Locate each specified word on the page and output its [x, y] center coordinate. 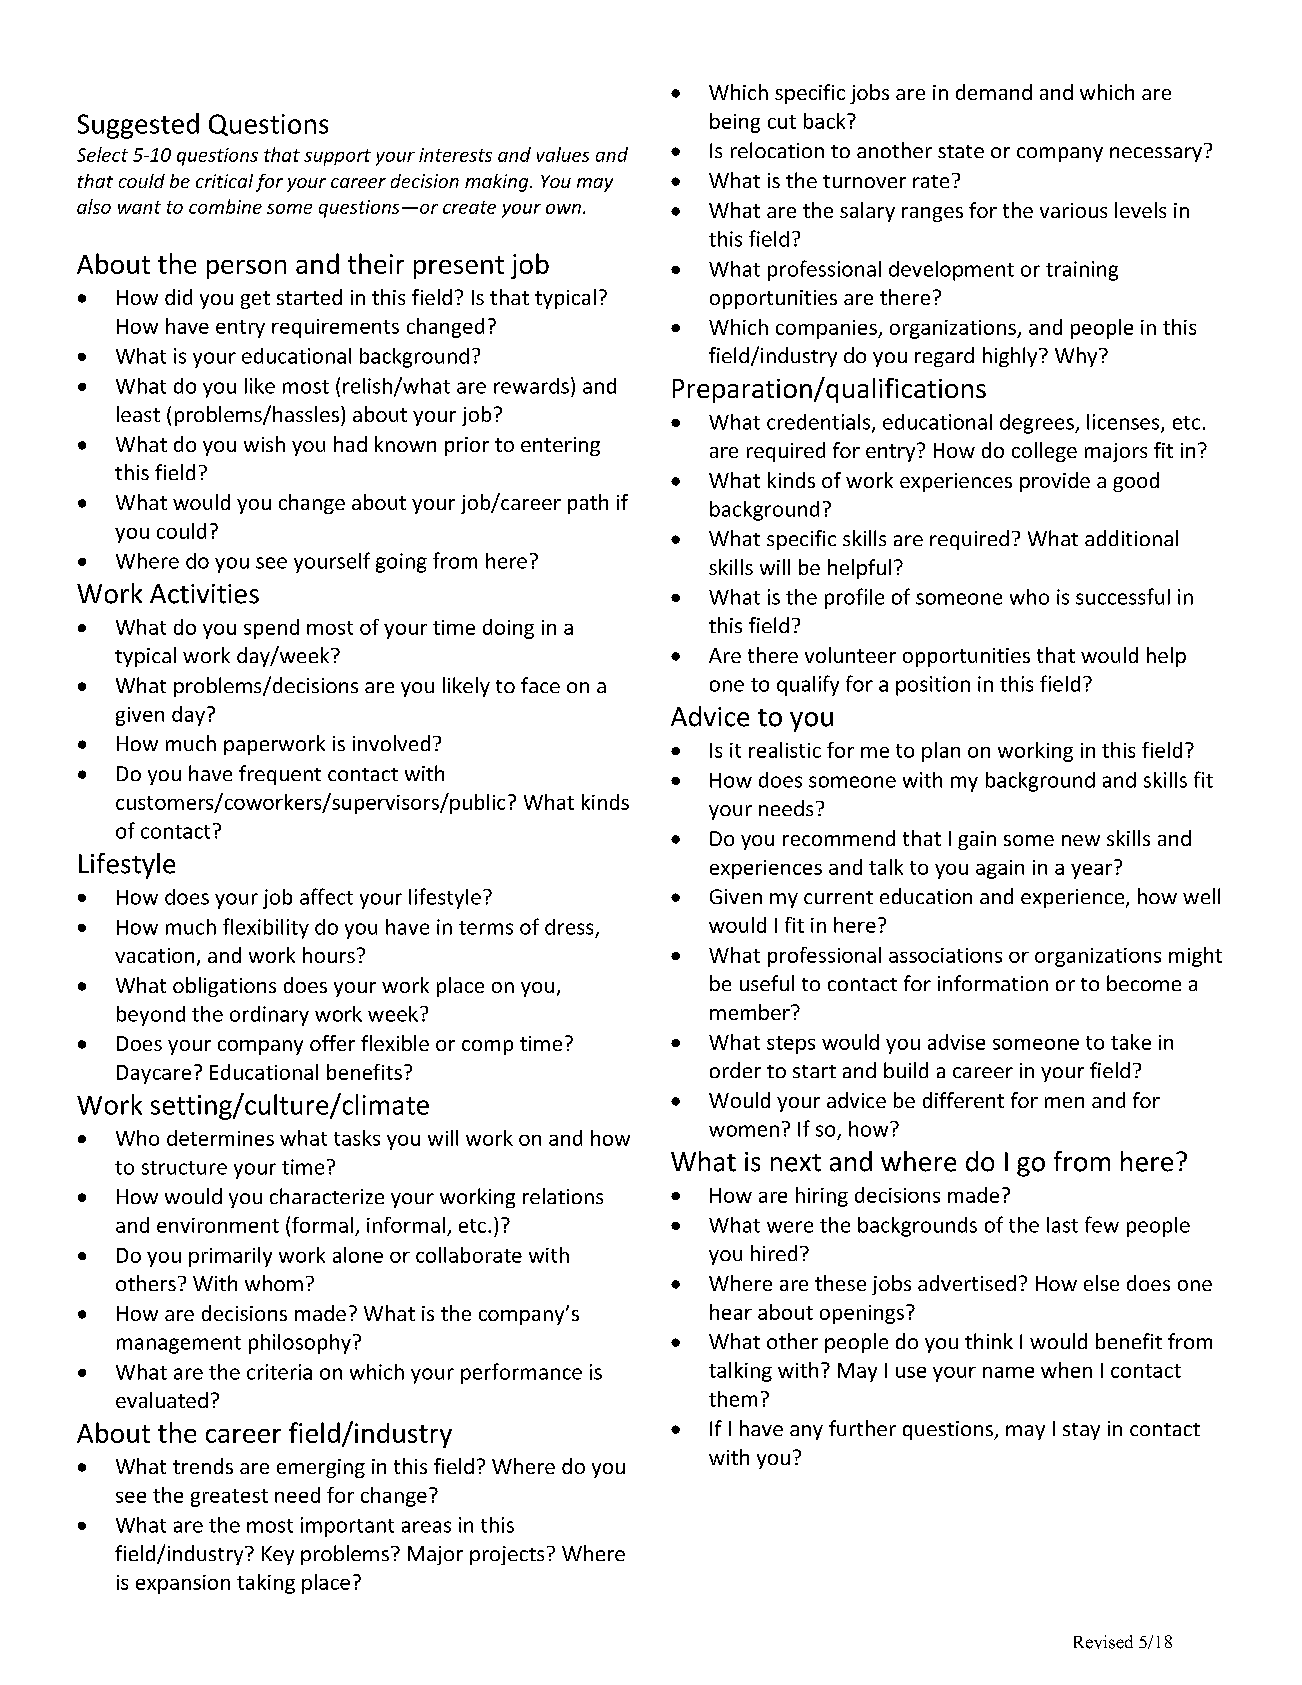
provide [1055, 482]
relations [563, 1196]
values [563, 154]
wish [264, 444]
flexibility [266, 928]
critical [224, 181]
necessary [1156, 154]
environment [218, 1225]
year [1091, 871]
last [1062, 1225]
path [588, 504]
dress [569, 927]
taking [266, 1584]
